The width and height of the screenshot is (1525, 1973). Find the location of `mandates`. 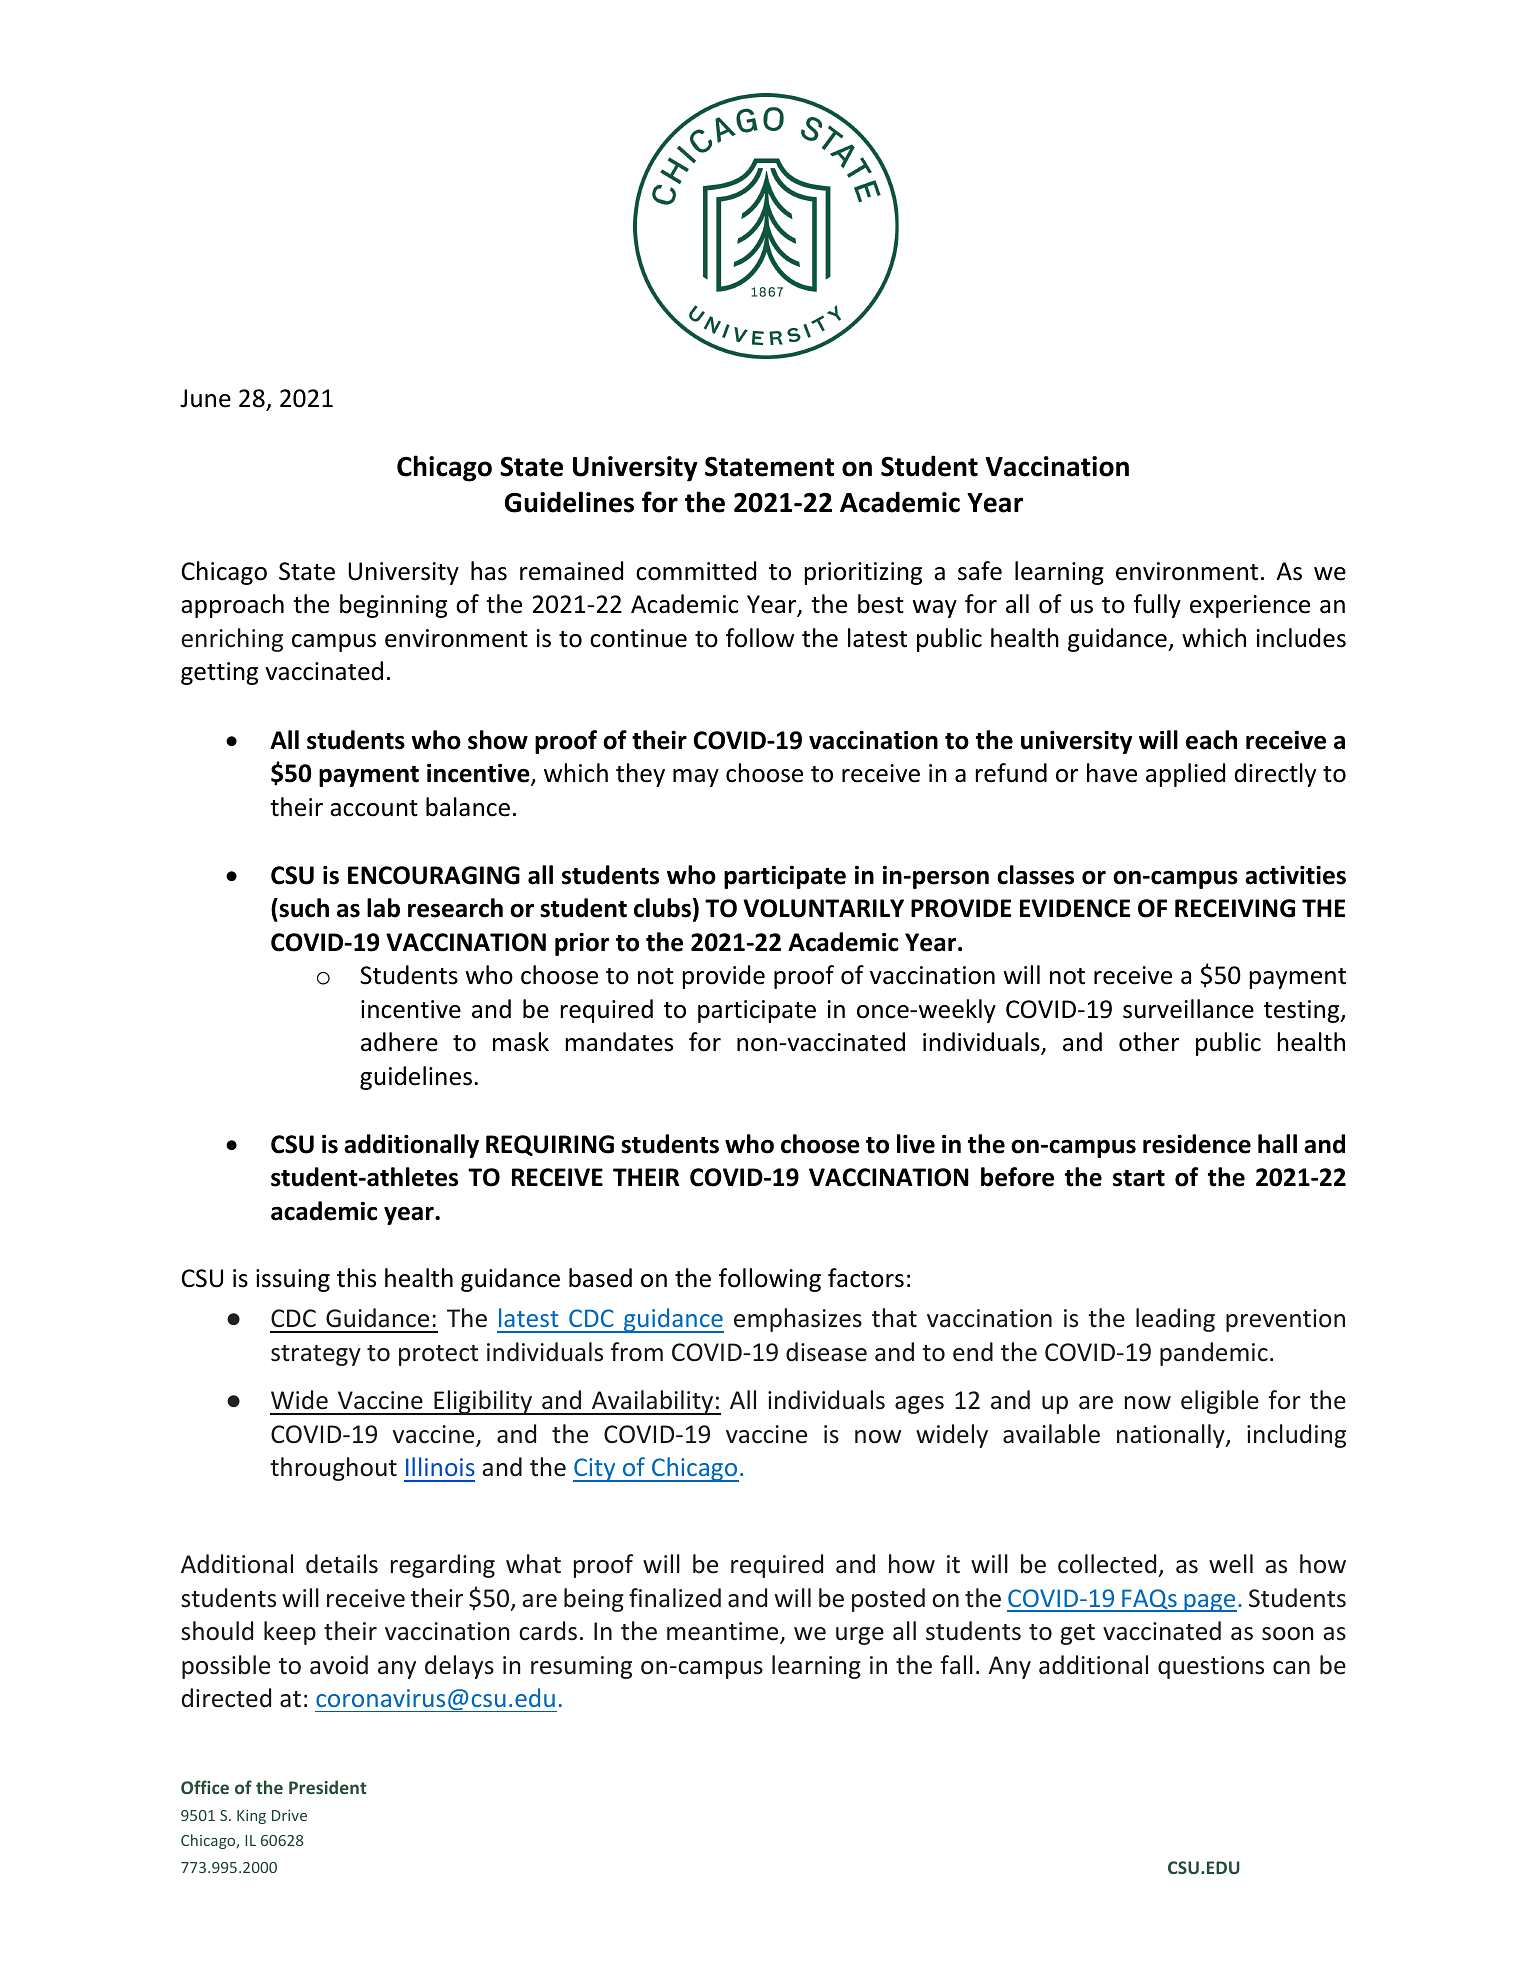

mandates is located at coordinates (619, 1042).
